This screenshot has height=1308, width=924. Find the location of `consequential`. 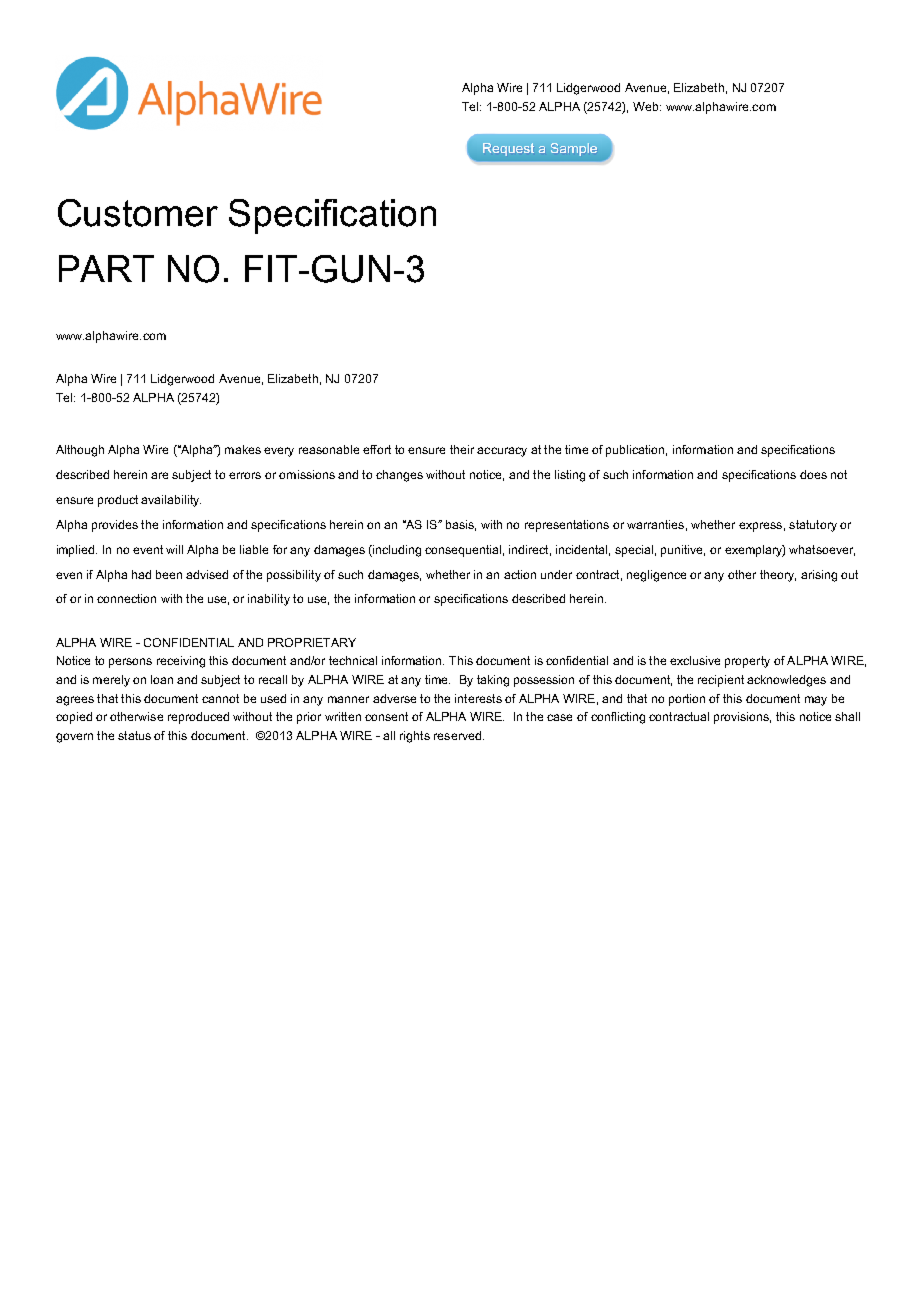

consequential is located at coordinates (463, 551).
